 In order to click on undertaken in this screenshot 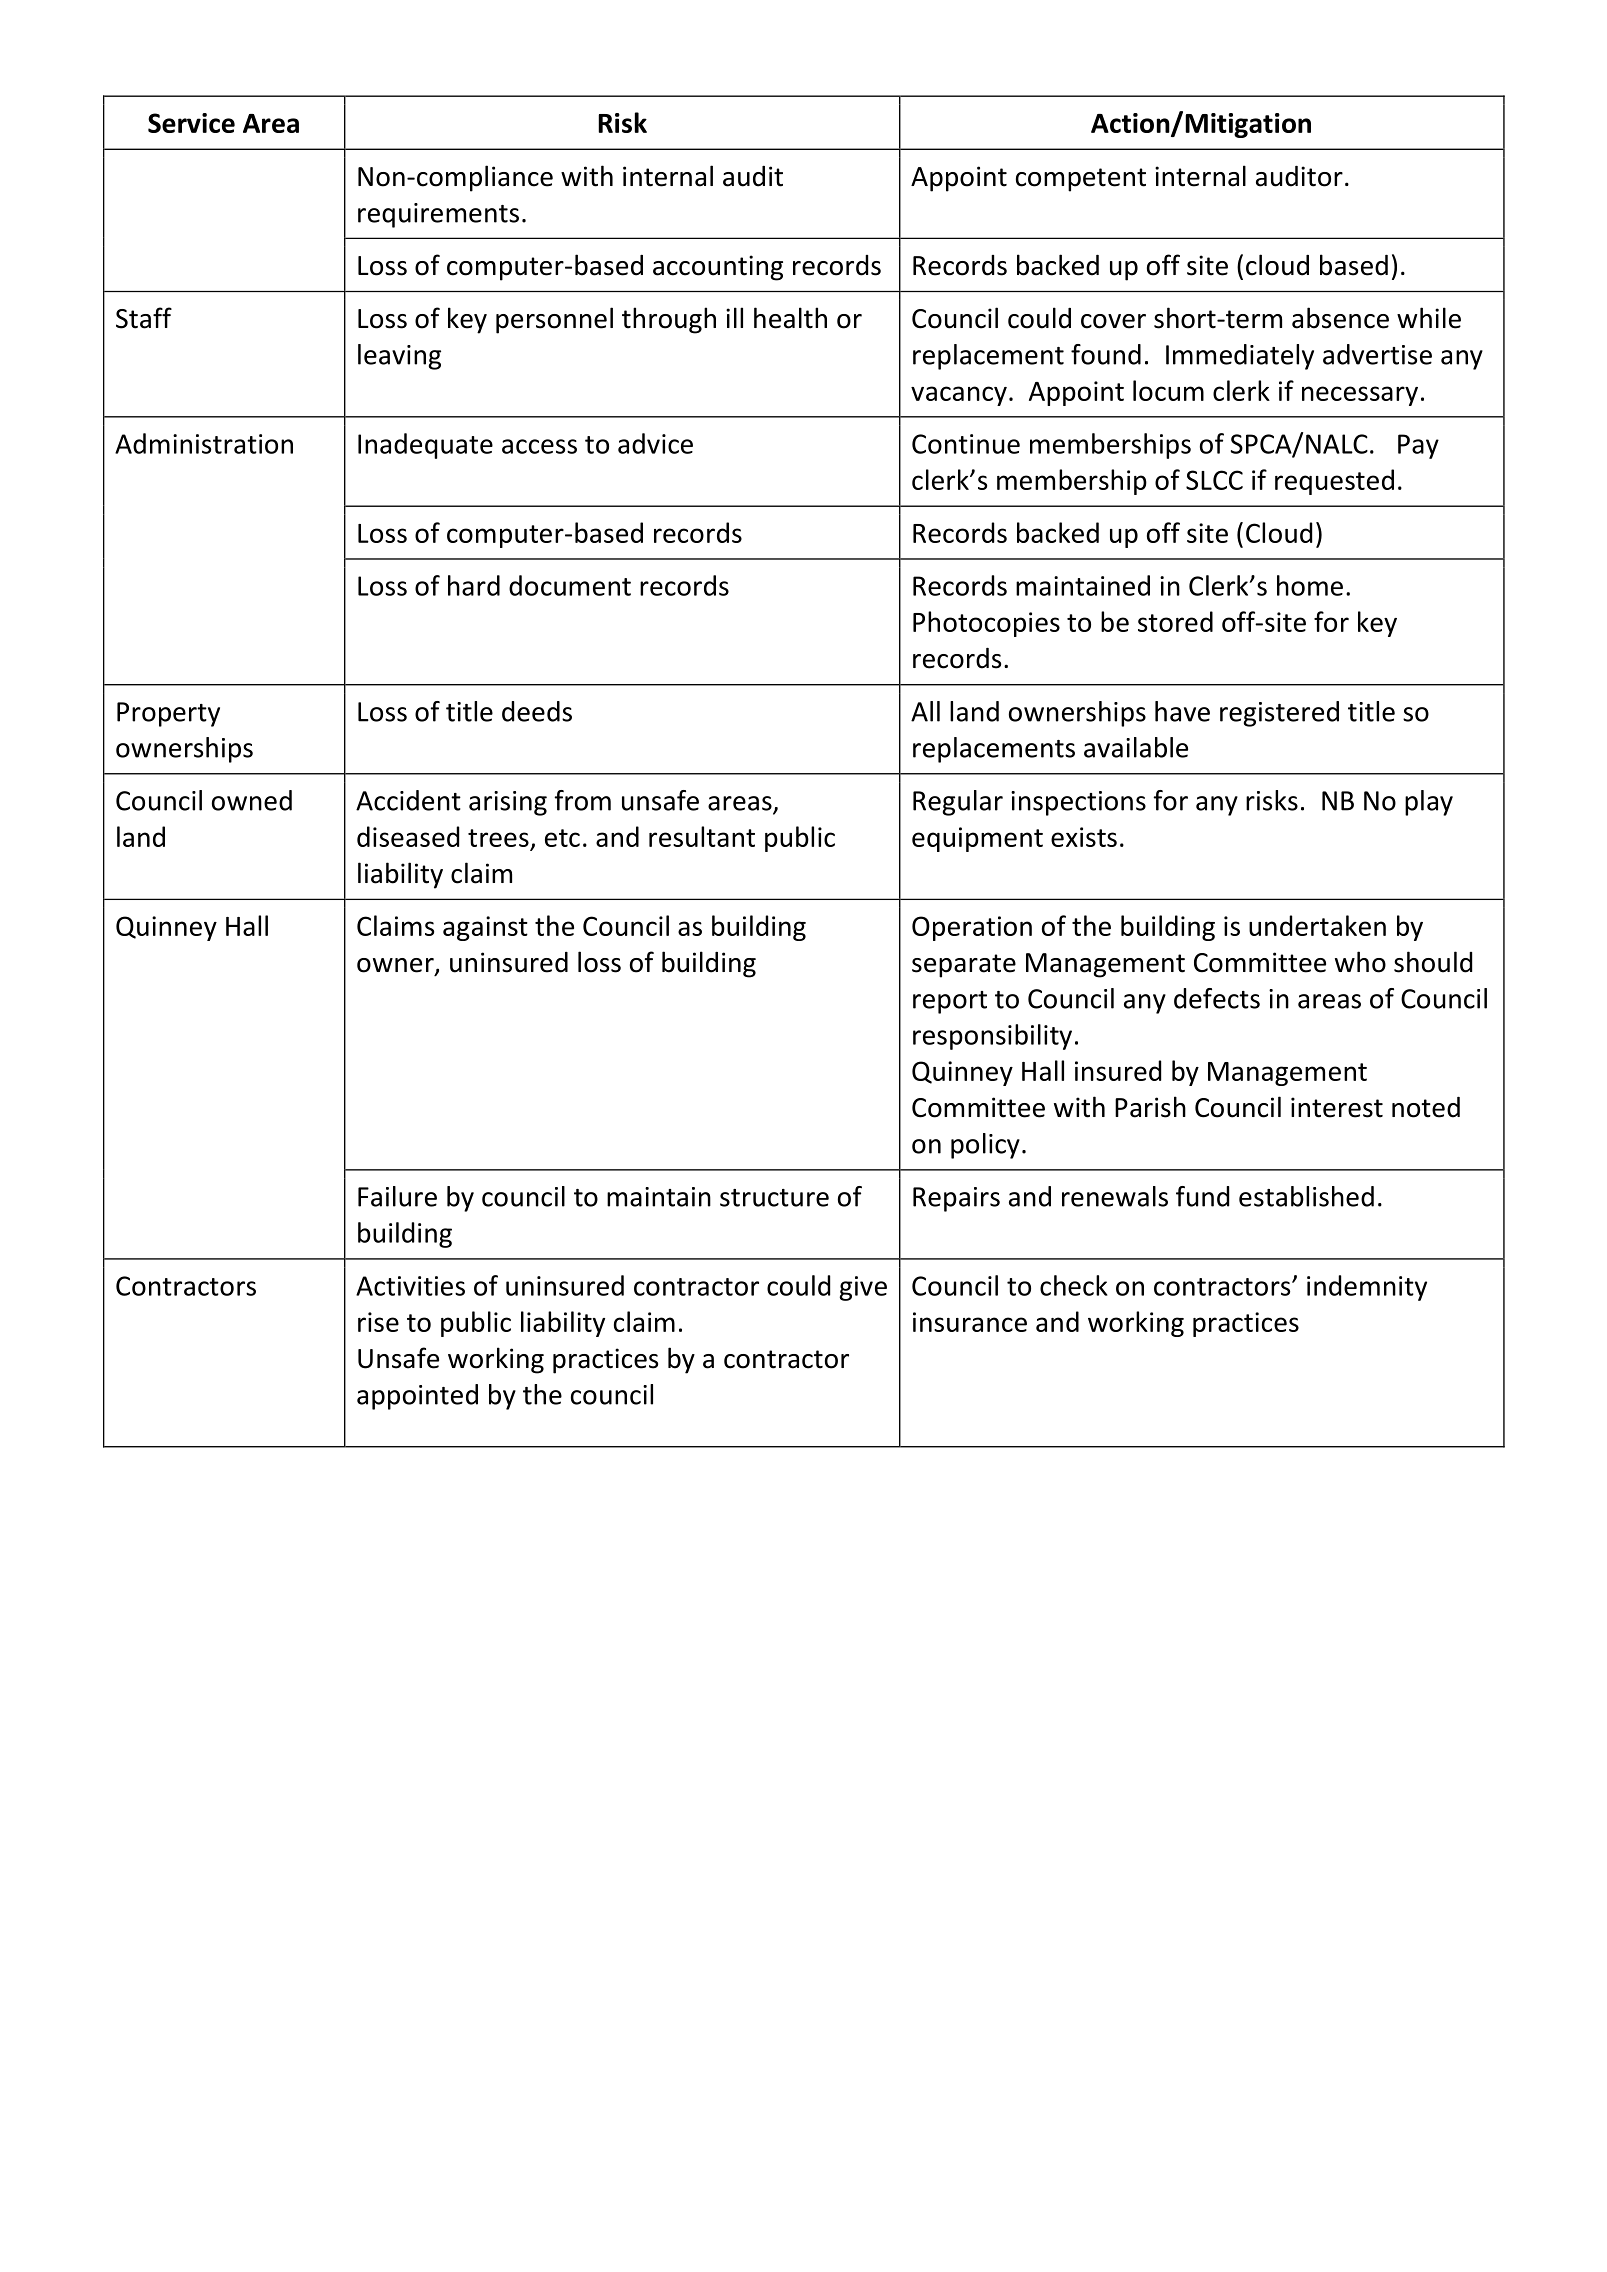, I will do `click(1317, 925)`.
